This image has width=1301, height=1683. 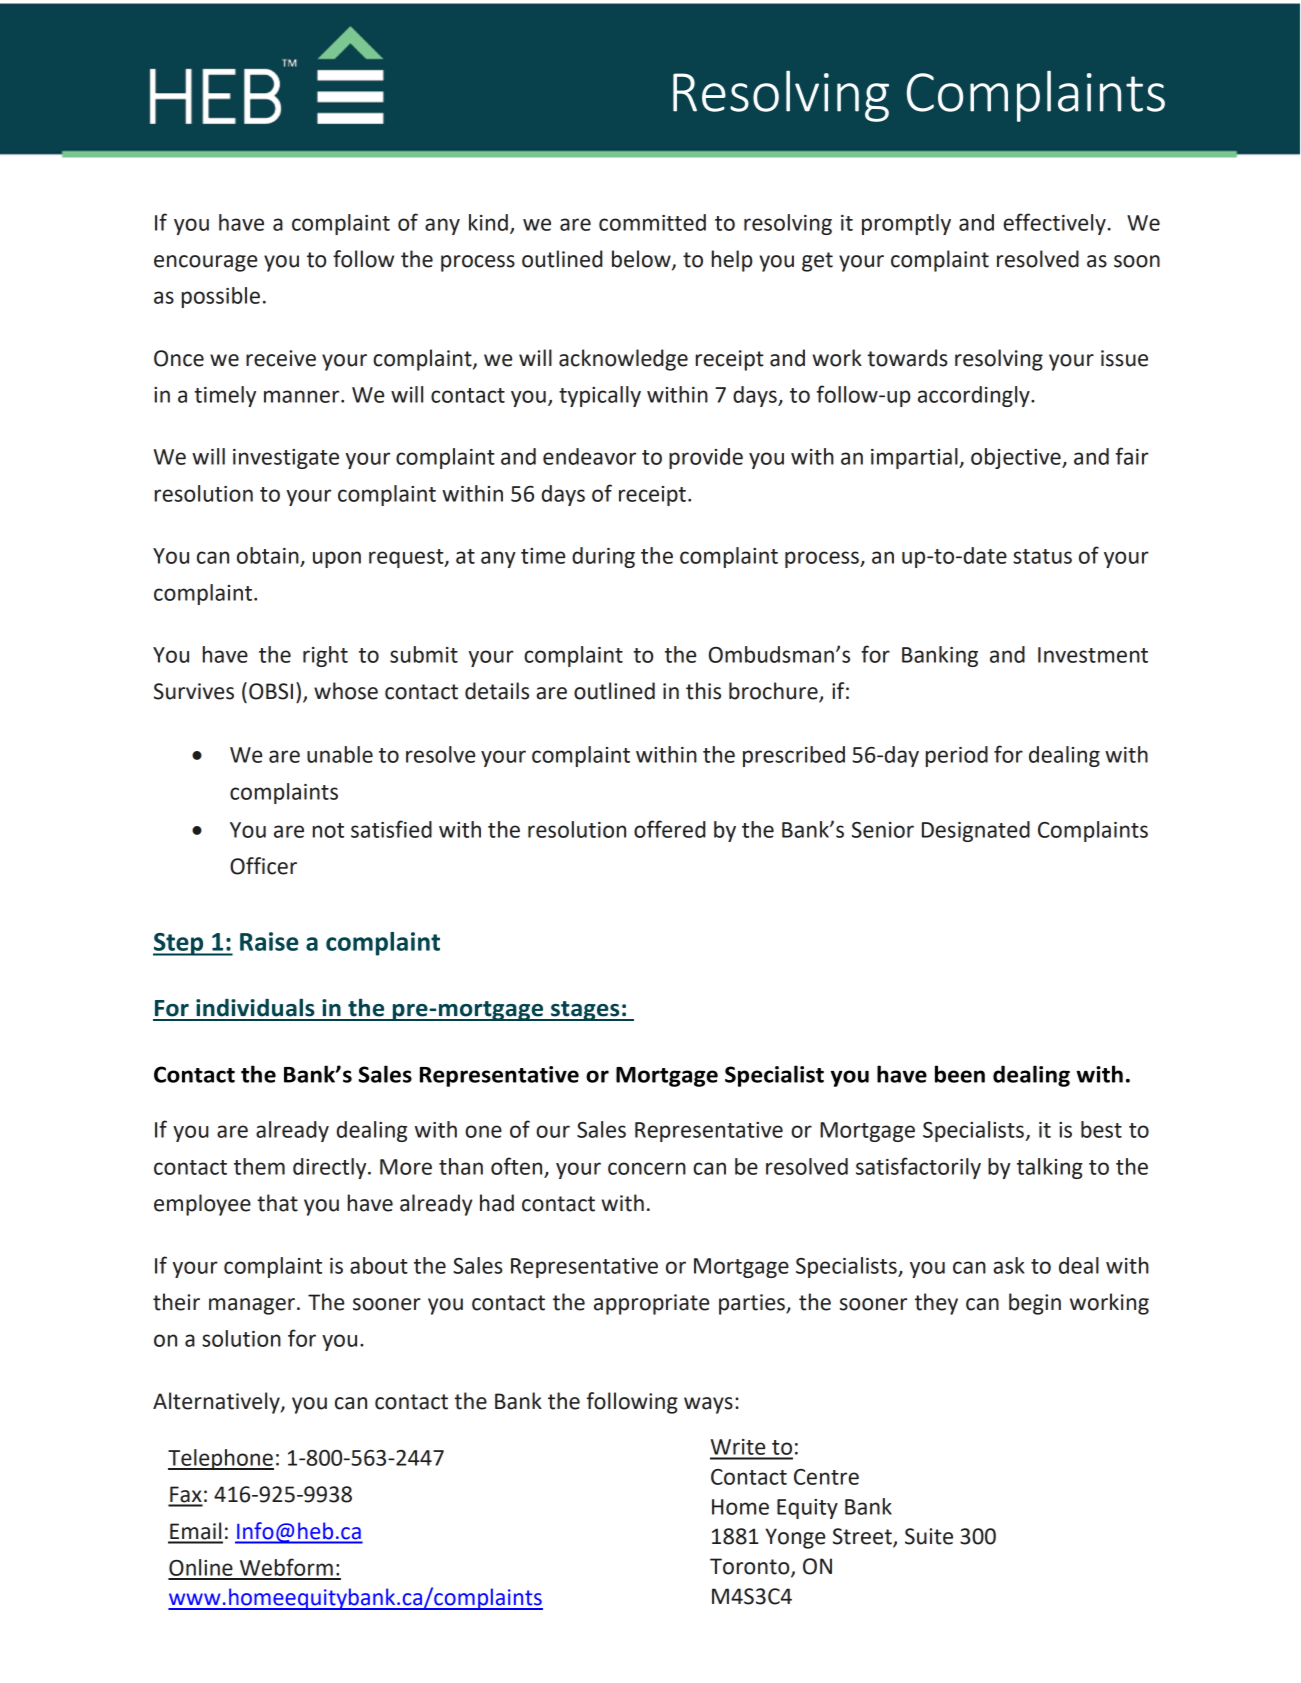 I want to click on stages, so click(x=585, y=1011).
